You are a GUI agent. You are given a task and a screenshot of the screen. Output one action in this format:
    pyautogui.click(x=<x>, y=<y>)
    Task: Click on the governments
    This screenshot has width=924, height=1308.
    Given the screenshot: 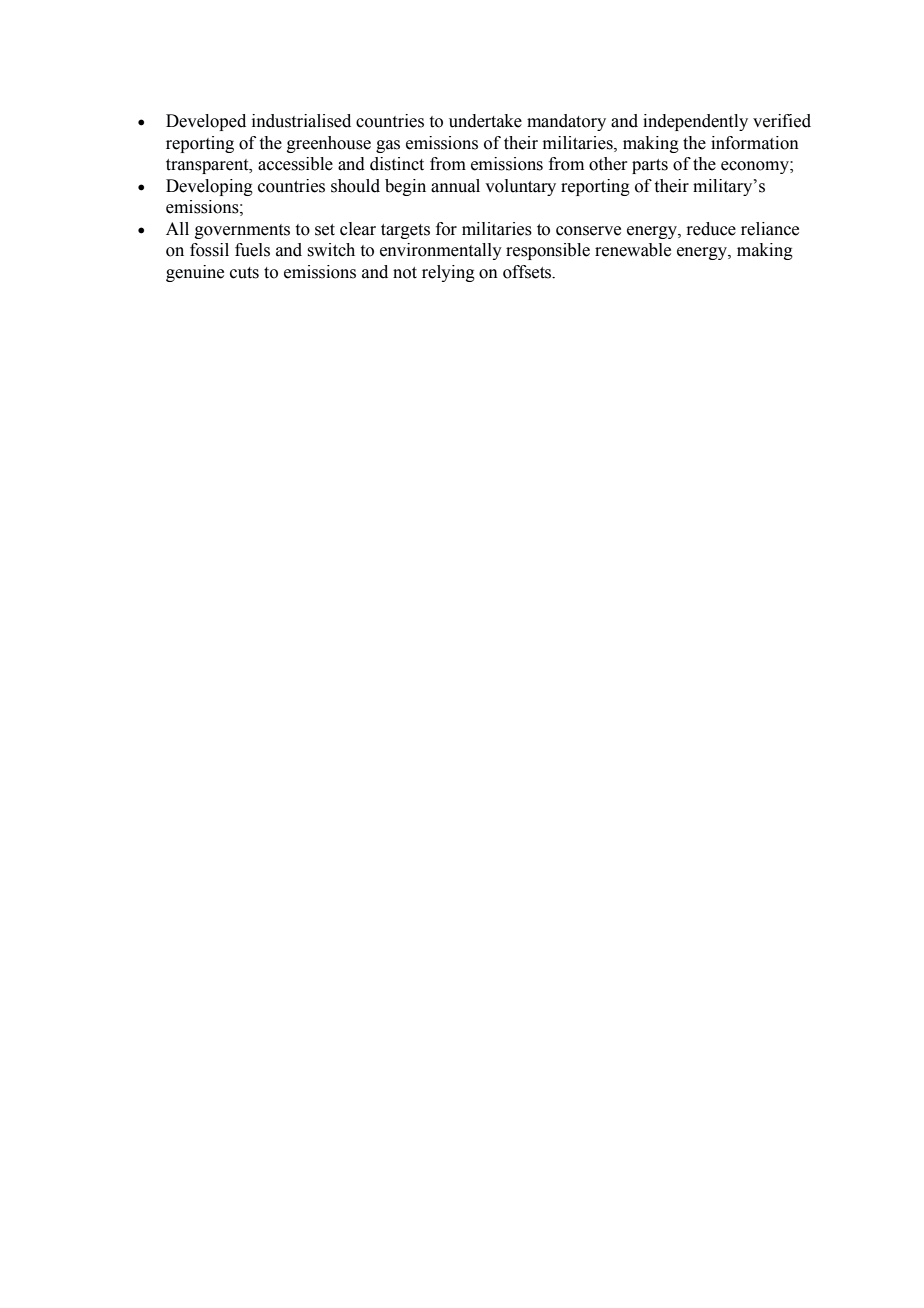 What is the action you would take?
    pyautogui.click(x=242, y=231)
